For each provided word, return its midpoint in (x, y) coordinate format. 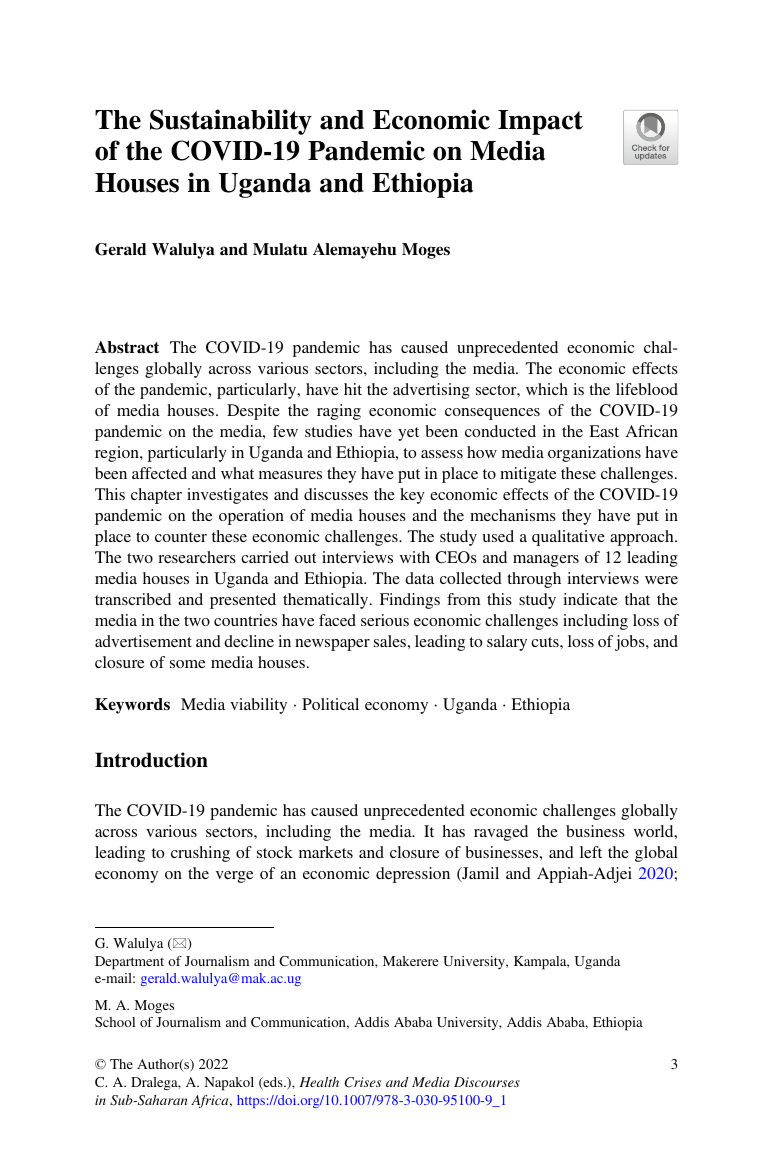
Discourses (487, 1082)
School (115, 1022)
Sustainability (231, 122)
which (547, 389)
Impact (540, 122)
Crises (362, 1082)
